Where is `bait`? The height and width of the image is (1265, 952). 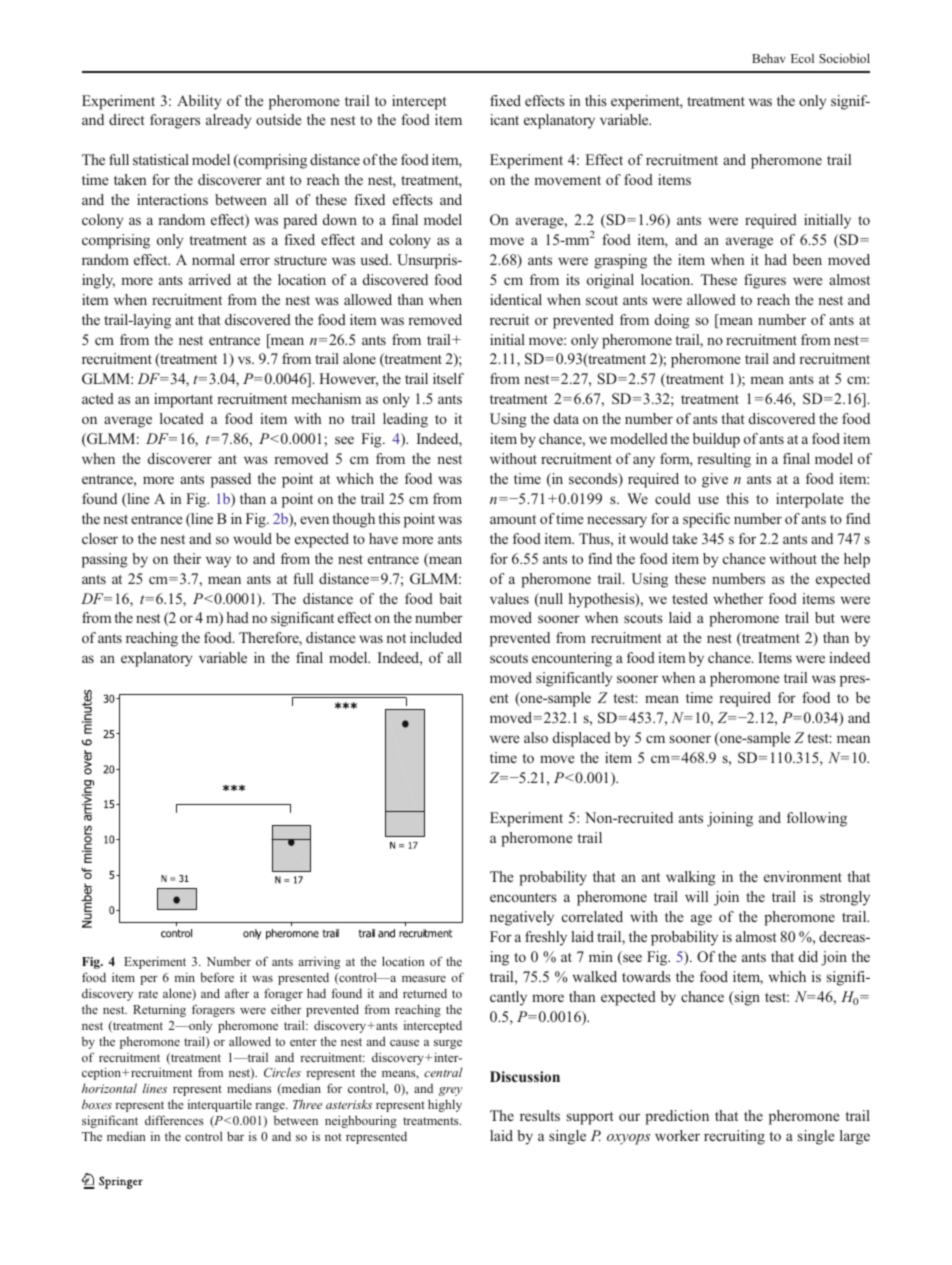
bait is located at coordinates (450, 598).
